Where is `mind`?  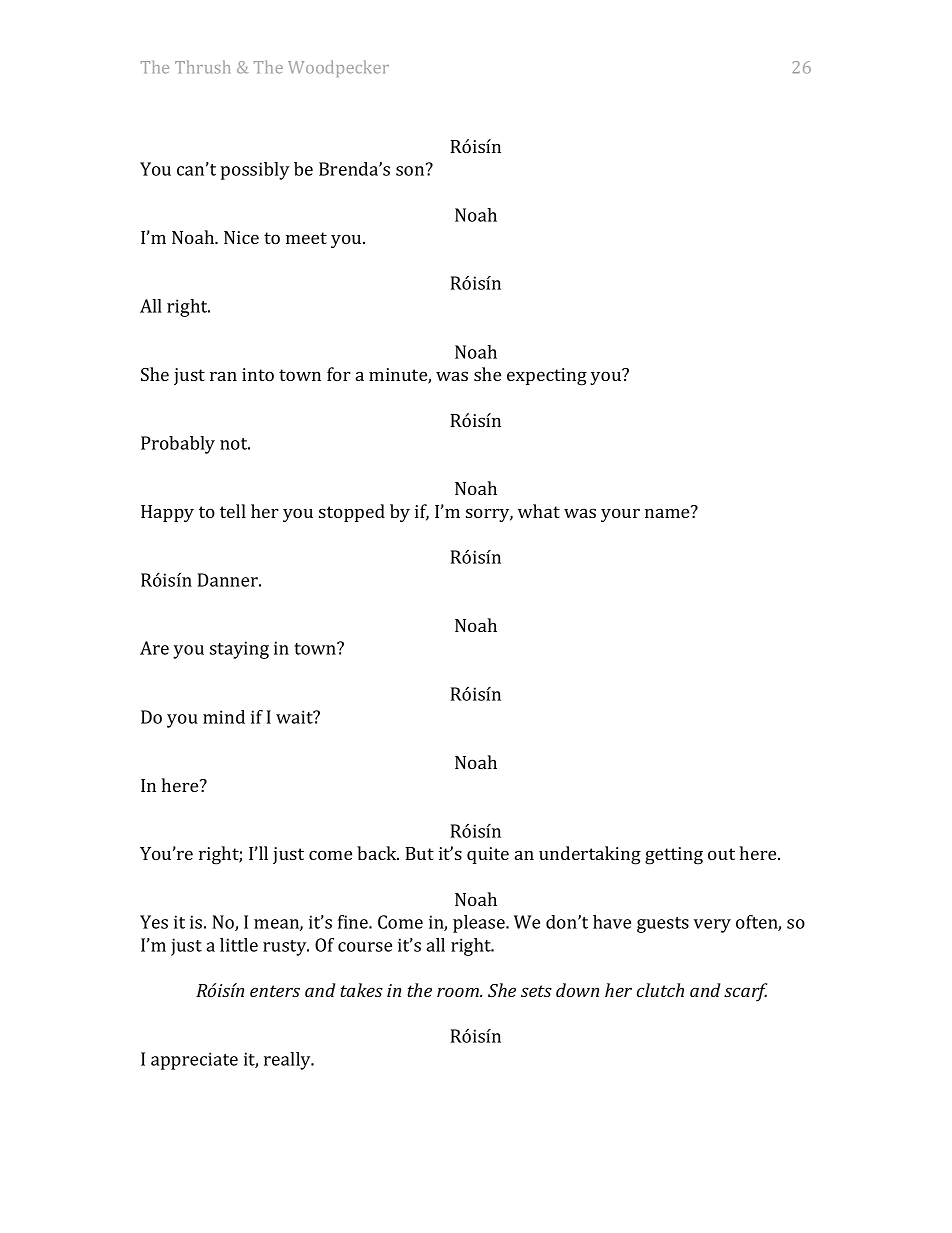 mind is located at coordinates (224, 717).
